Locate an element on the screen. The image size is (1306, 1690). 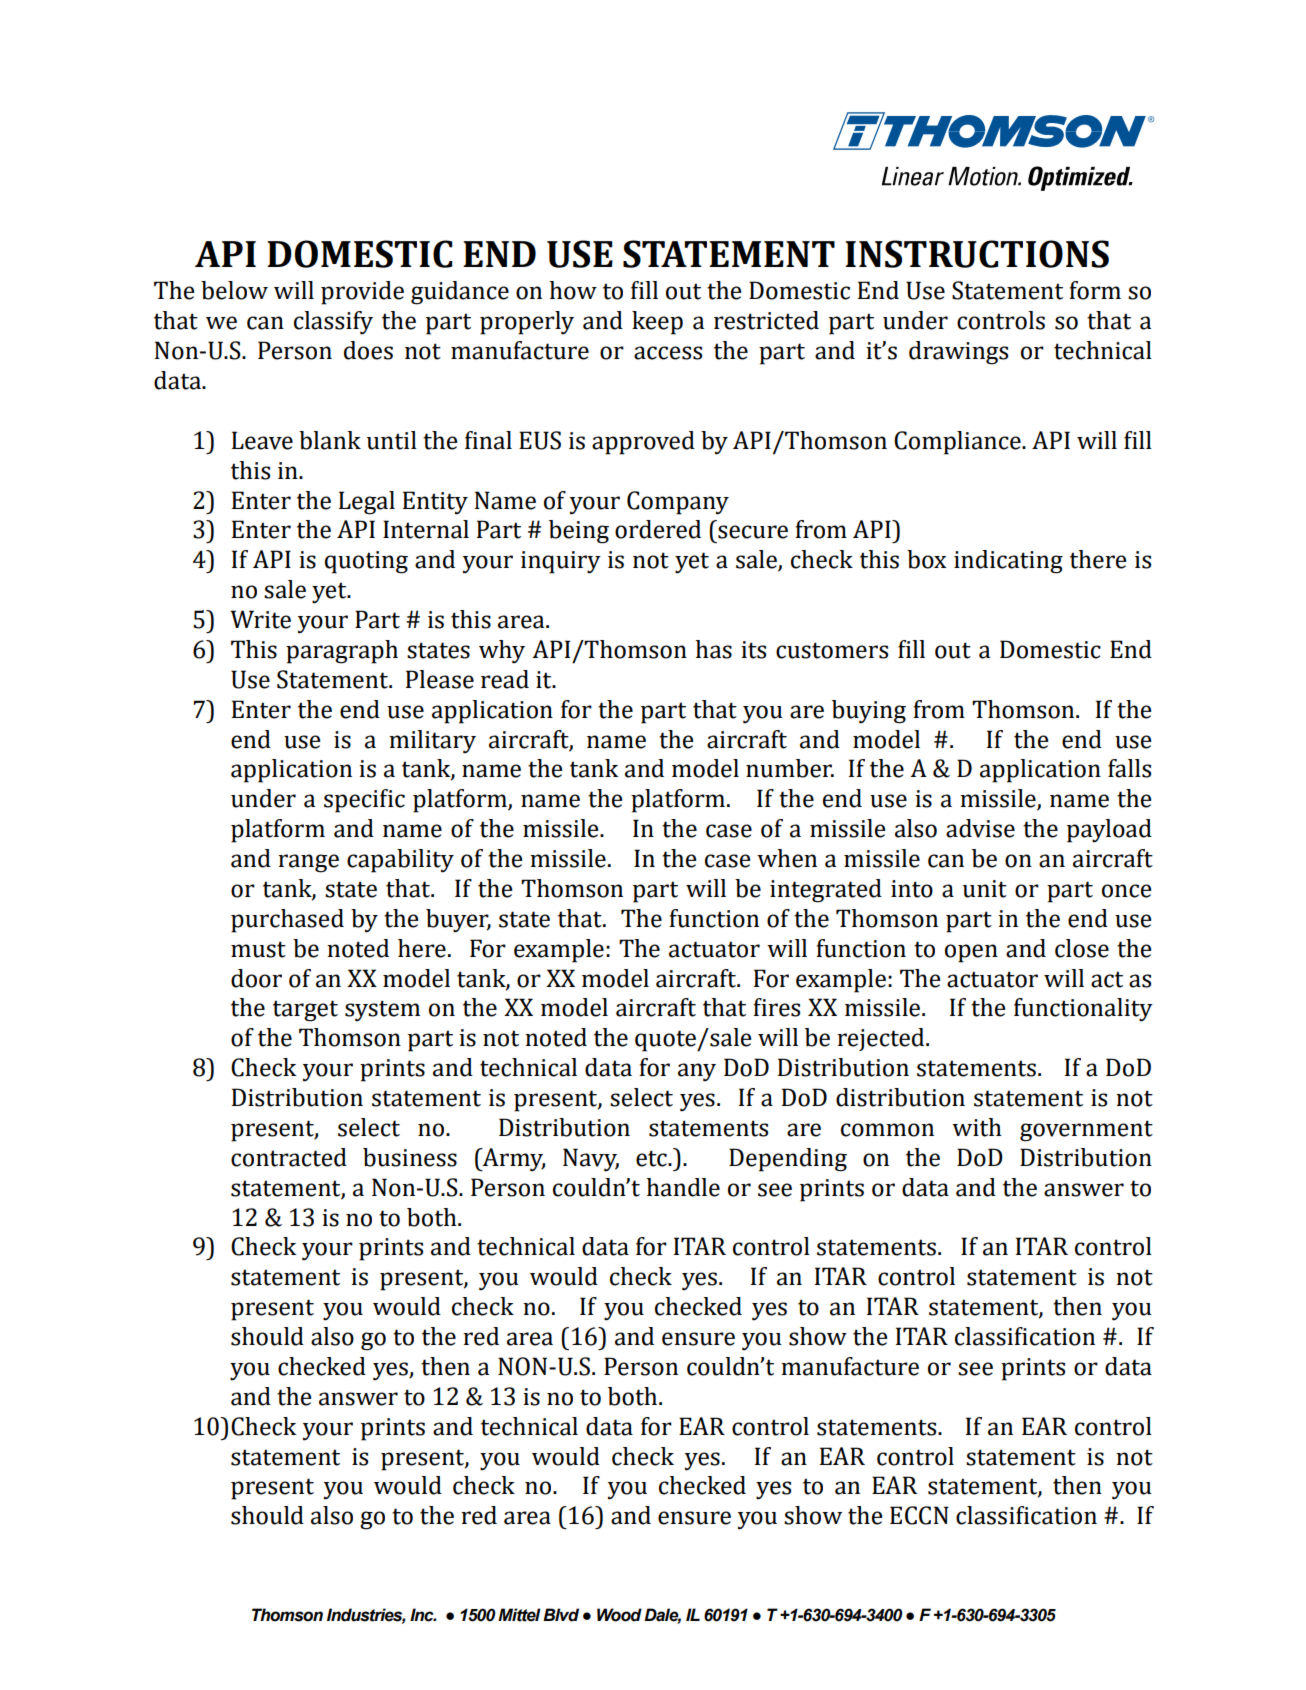
government is located at coordinates (1086, 1131).
